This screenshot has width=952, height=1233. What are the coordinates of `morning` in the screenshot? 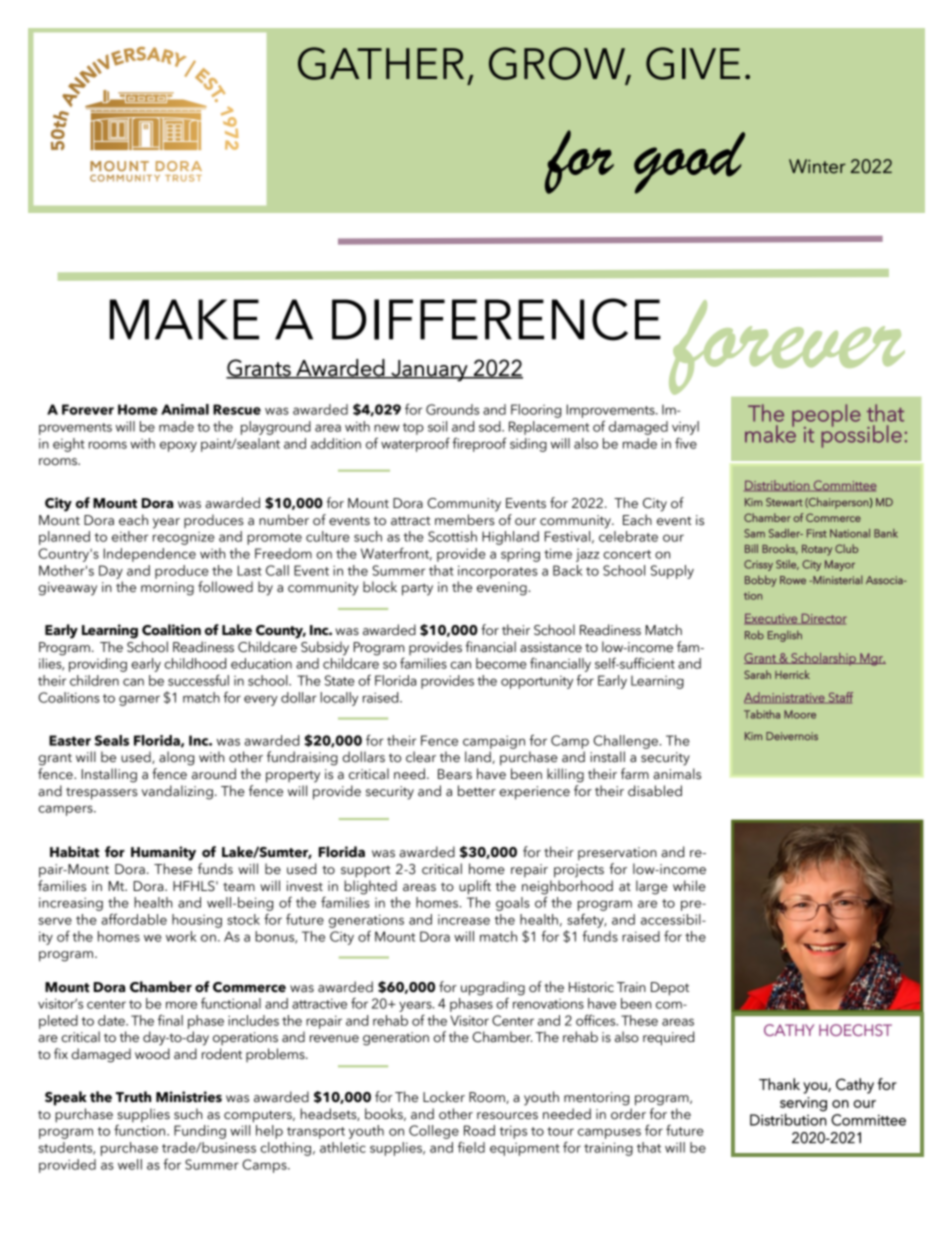 It's located at (167, 589).
